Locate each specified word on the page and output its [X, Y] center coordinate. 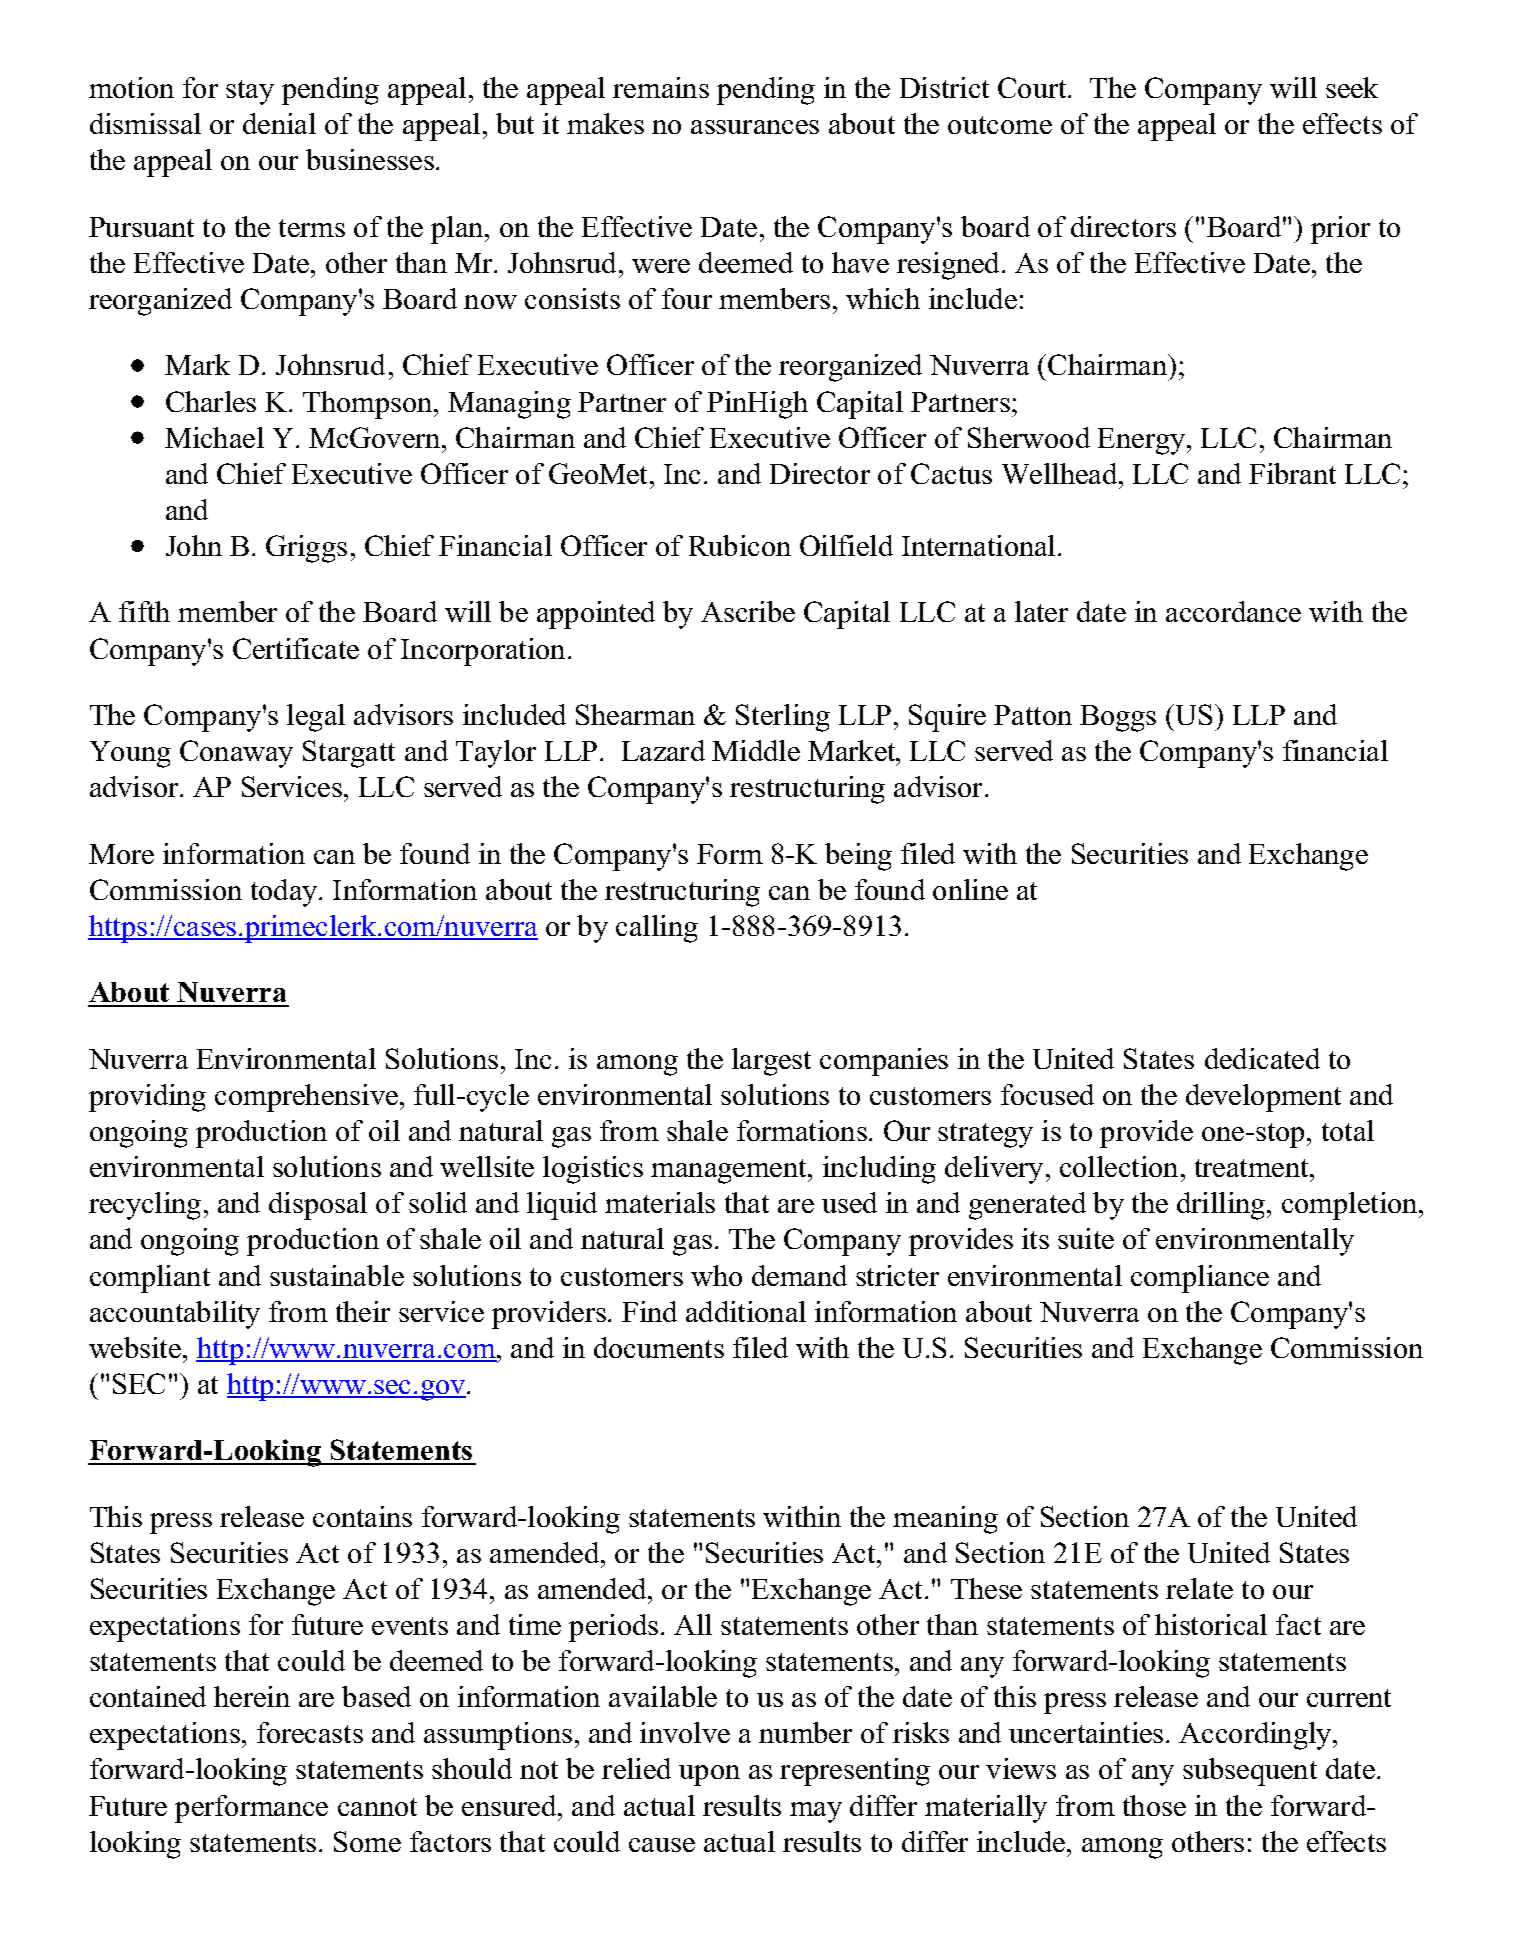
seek [1352, 87]
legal [316, 718]
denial [279, 123]
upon [709, 1775]
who [716, 1275]
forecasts [310, 1732]
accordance [1233, 611]
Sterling [783, 718]
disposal [318, 1206]
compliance [1200, 1279]
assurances [755, 127]
